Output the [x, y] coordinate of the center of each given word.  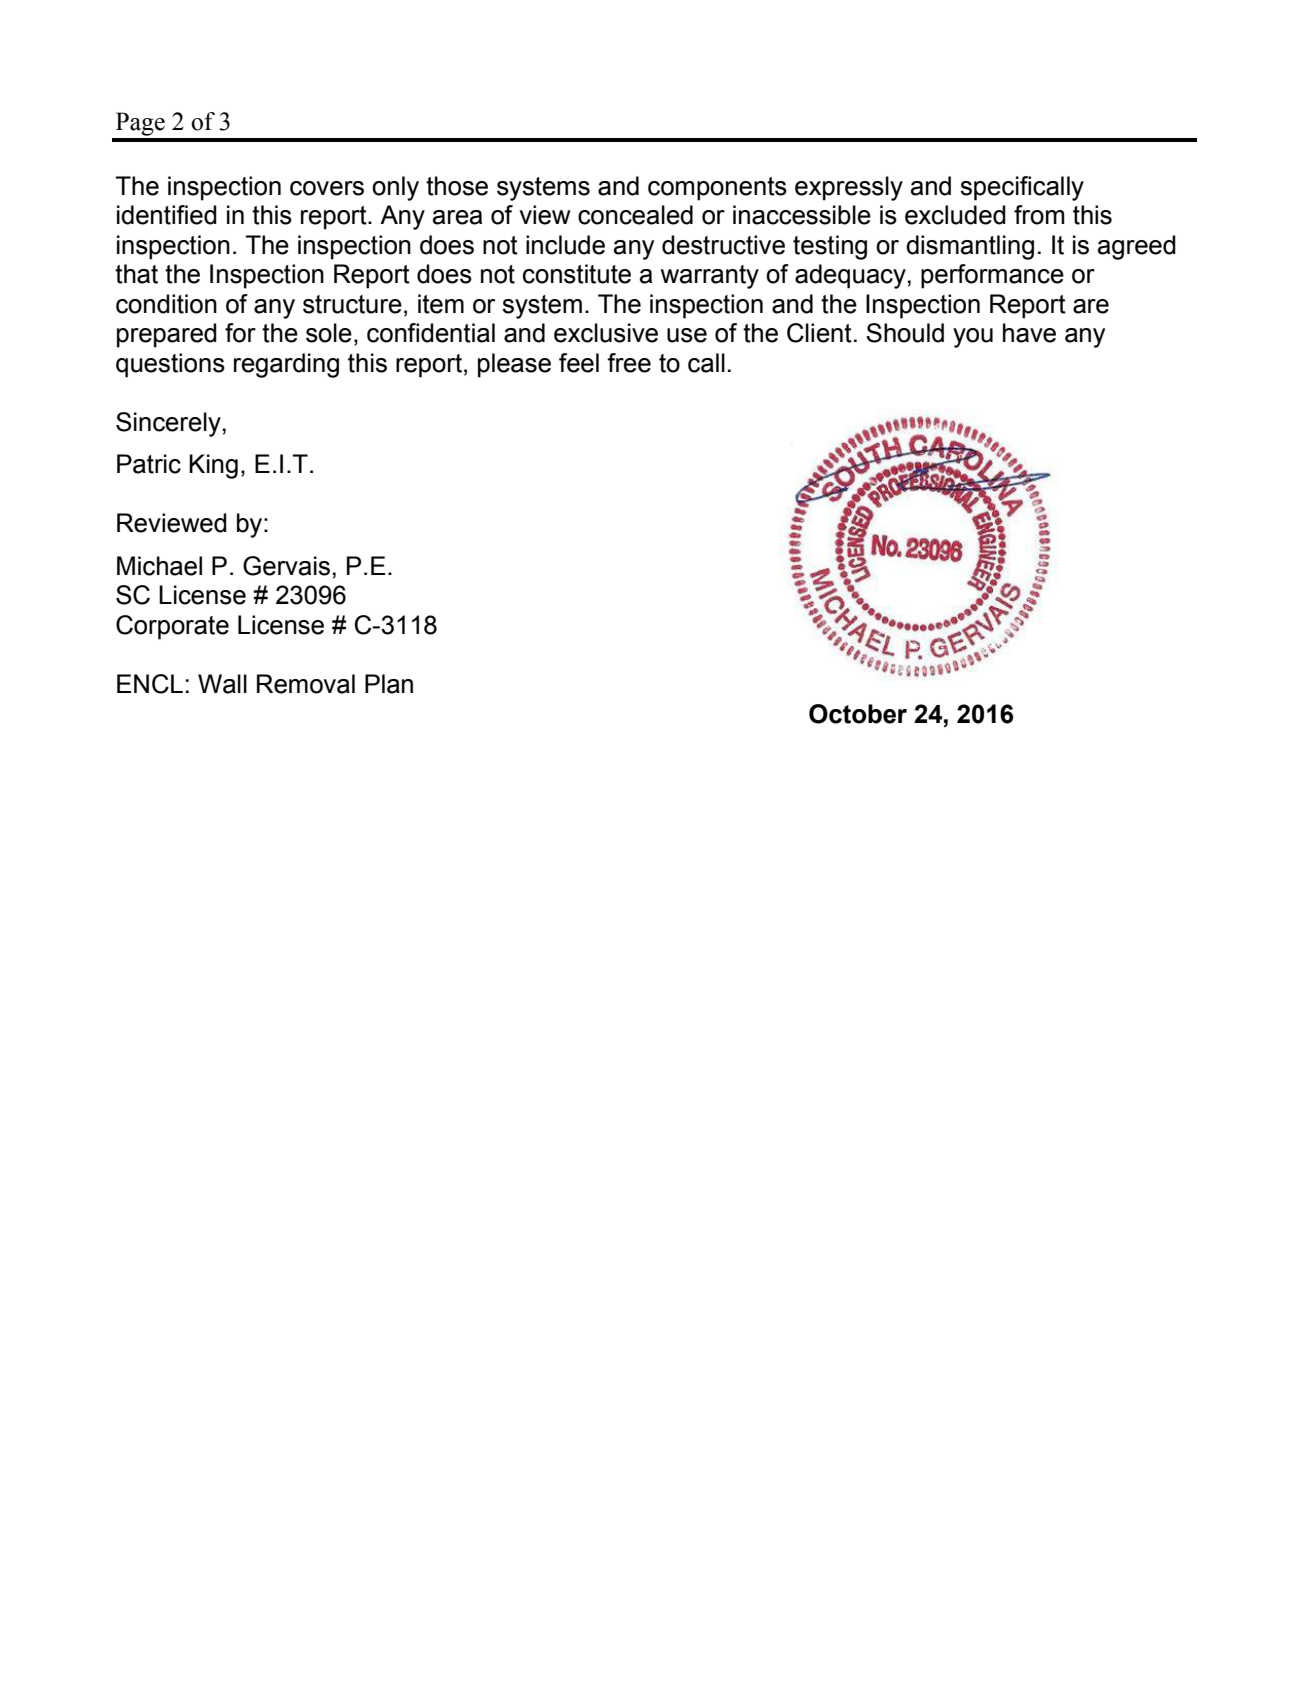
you [973, 338]
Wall [222, 684]
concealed [635, 215]
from [1039, 215]
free [629, 363]
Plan [389, 684]
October [858, 714]
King [213, 466]
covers [327, 188]
